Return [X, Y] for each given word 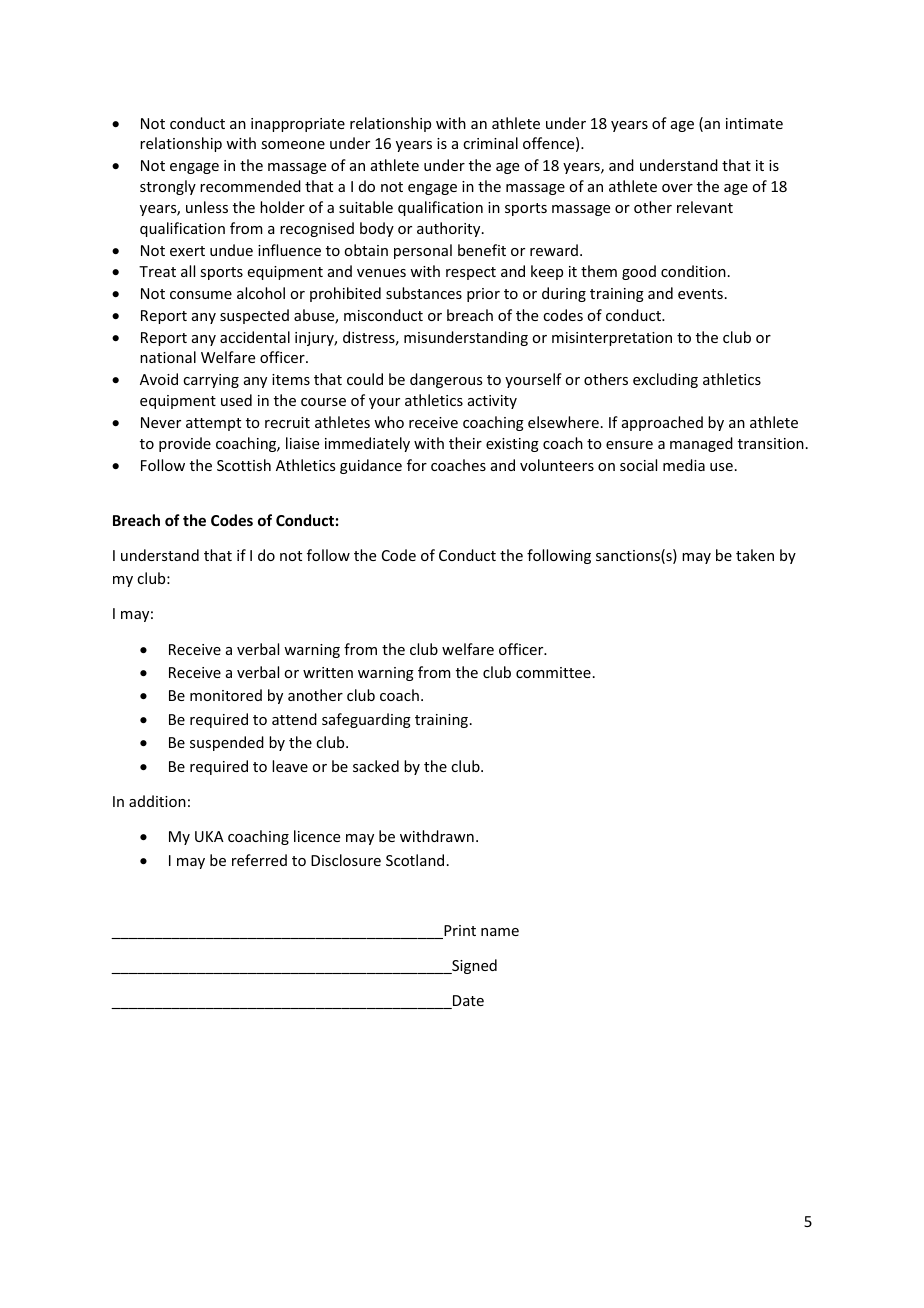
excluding [665, 380]
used [236, 400]
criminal [490, 143]
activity [492, 402]
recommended [250, 186]
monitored [226, 695]
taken [755, 555]
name [500, 932]
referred [259, 860]
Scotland [415, 860]
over [677, 188]
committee [553, 672]
